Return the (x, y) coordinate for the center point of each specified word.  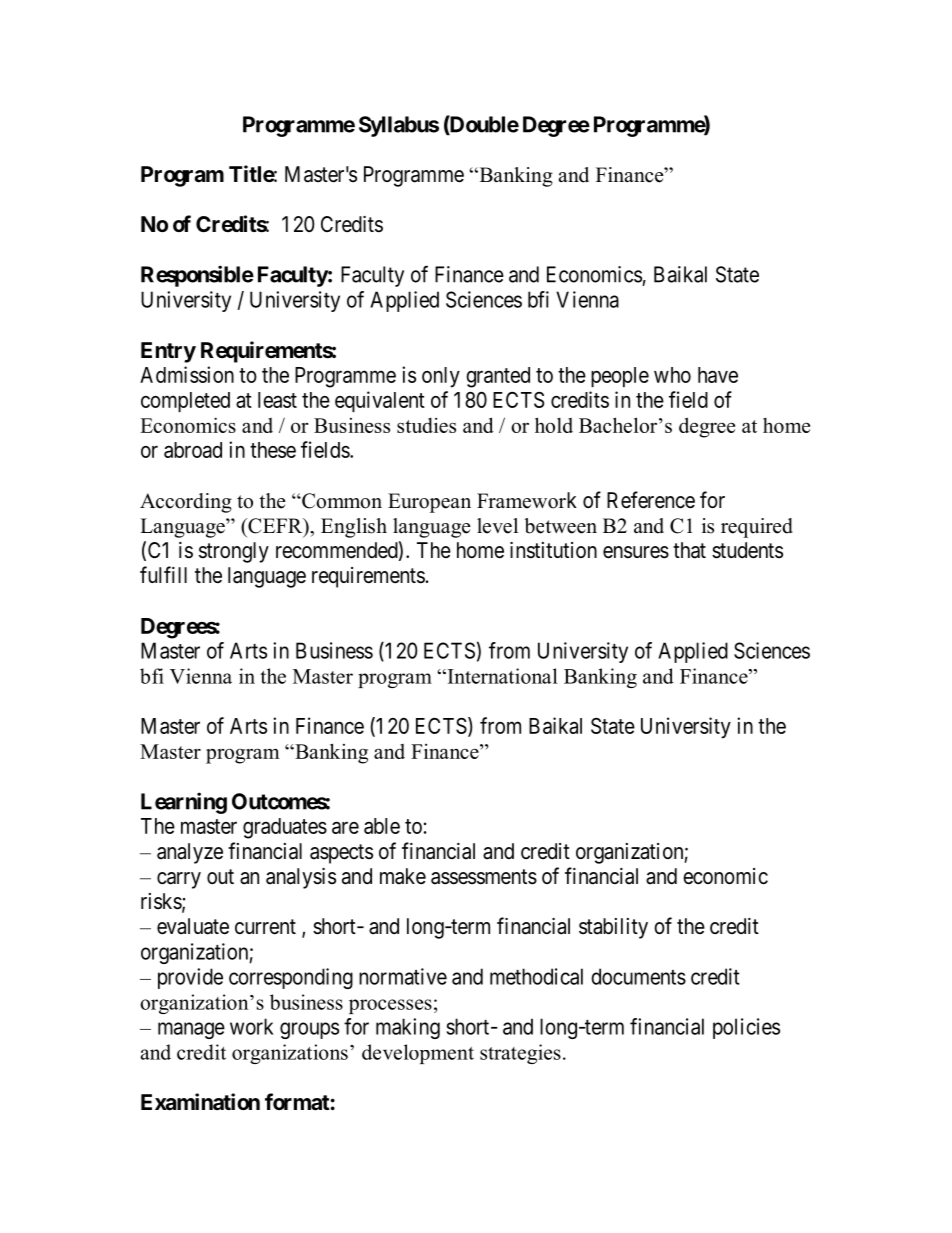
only (441, 377)
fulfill (163, 574)
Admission (187, 374)
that (689, 550)
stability (613, 928)
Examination (200, 1102)
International (501, 676)
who (672, 375)
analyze (190, 853)
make (403, 876)
